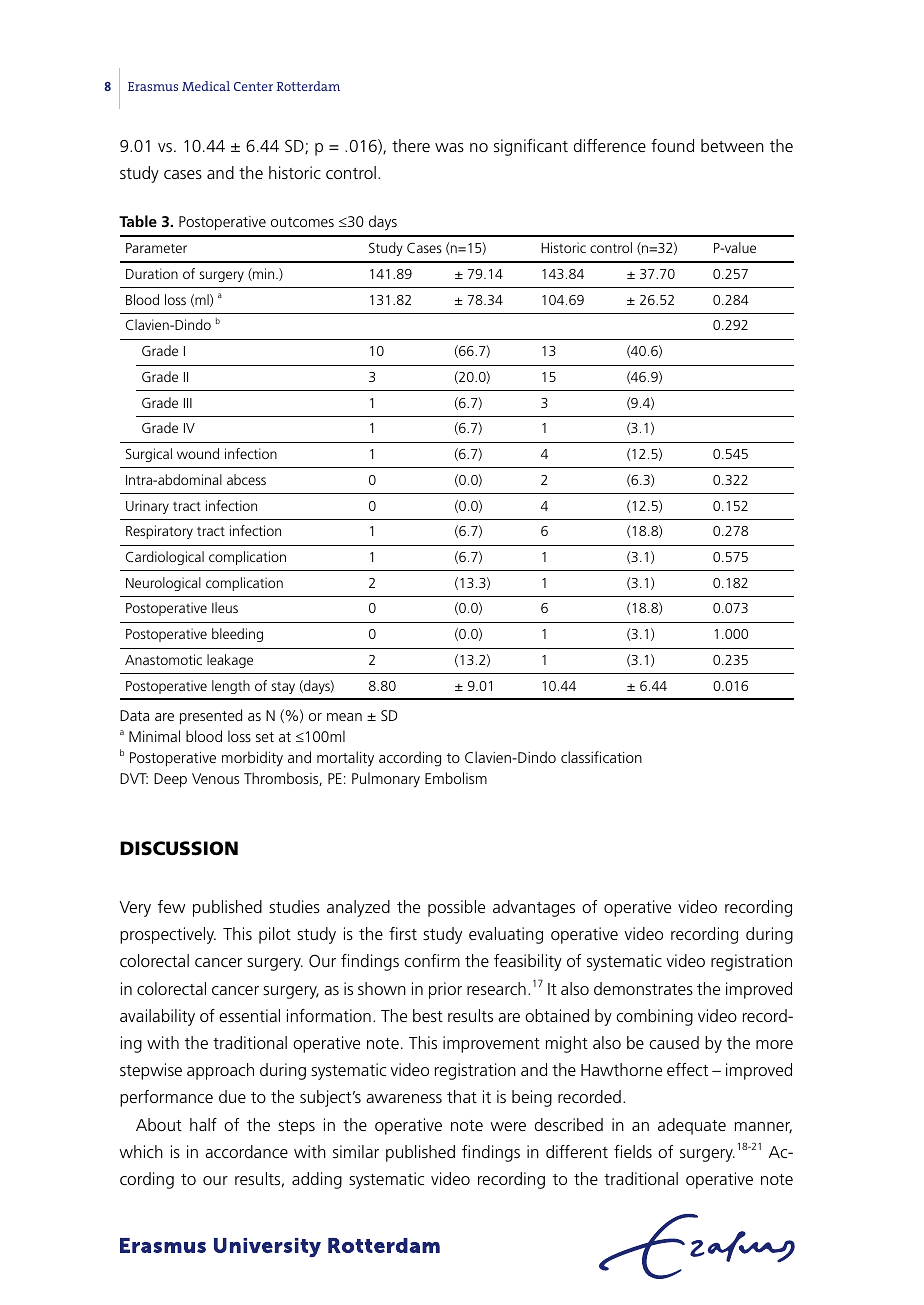 Image resolution: width=924 pixels, height=1305 pixels. Describe the element at coordinates (534, 908) in the image. I see `advantages` at that location.
